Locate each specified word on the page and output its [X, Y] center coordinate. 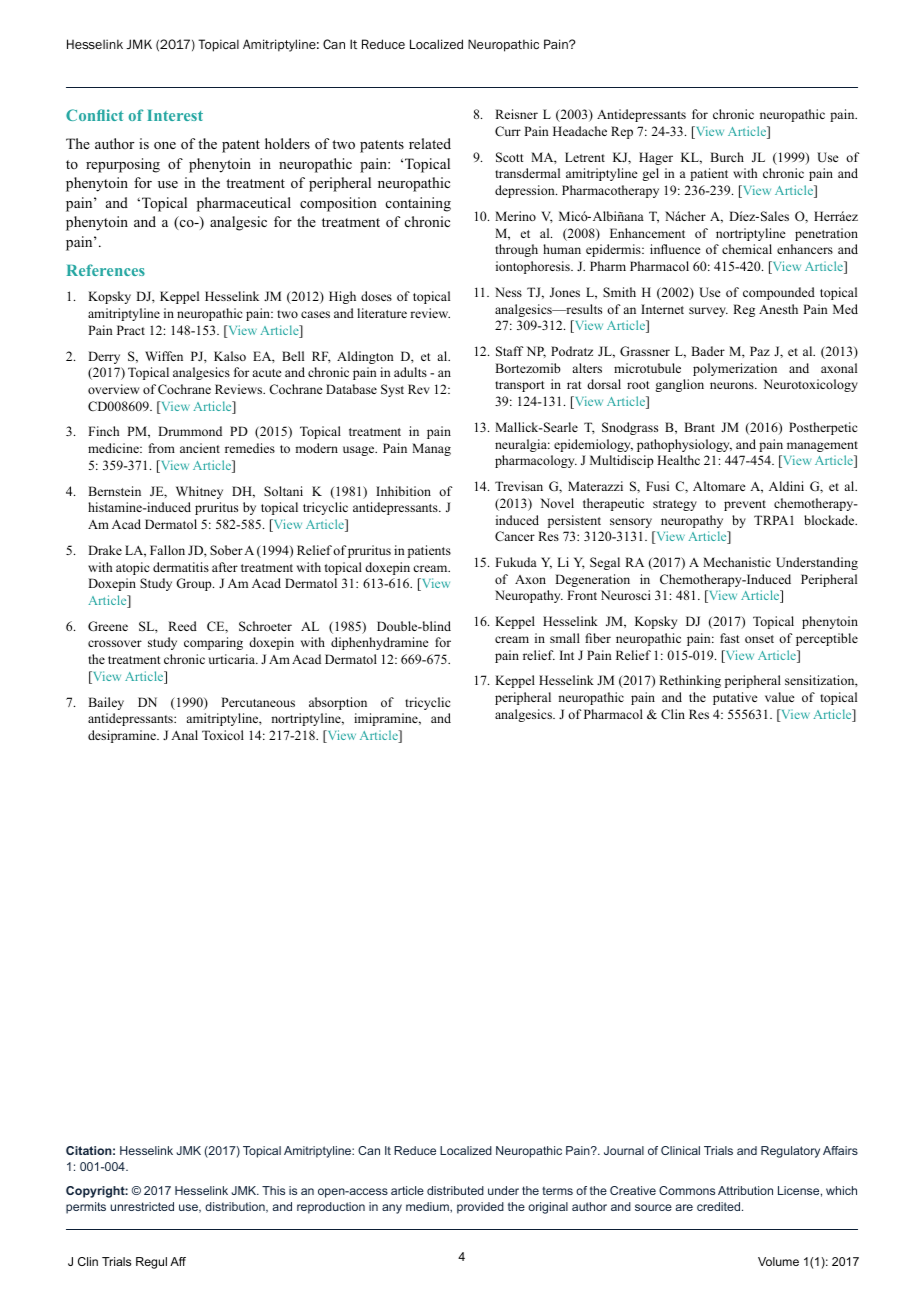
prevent [745, 505]
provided [480, 1208]
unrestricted [142, 1206]
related [430, 143]
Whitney [199, 492]
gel [650, 174]
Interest [175, 115]
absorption [338, 703]
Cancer [515, 536]
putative [735, 698]
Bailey [106, 703]
